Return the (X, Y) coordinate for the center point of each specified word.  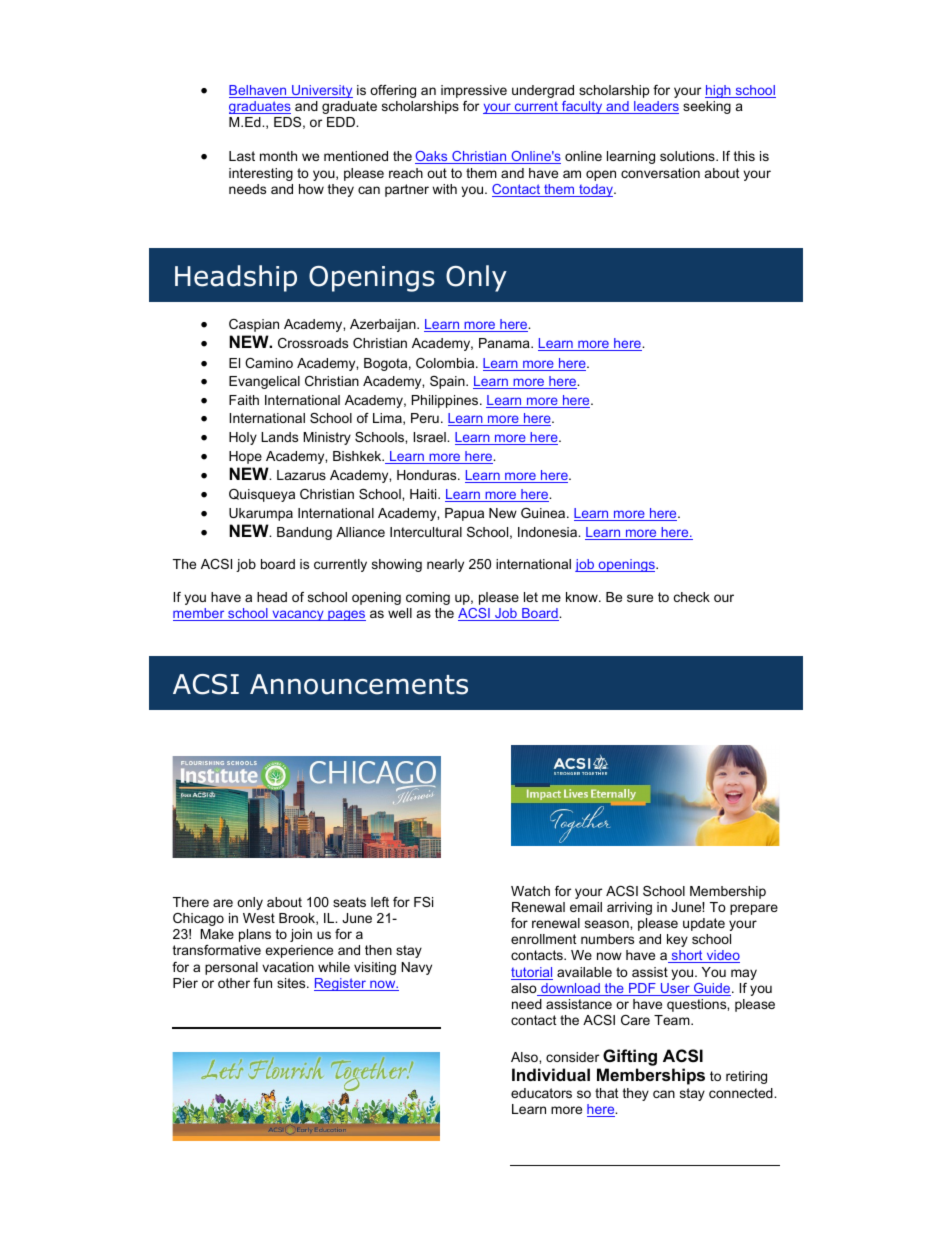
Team (673, 1020)
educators (541, 1093)
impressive (474, 91)
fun (262, 983)
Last (242, 156)
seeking (707, 107)
